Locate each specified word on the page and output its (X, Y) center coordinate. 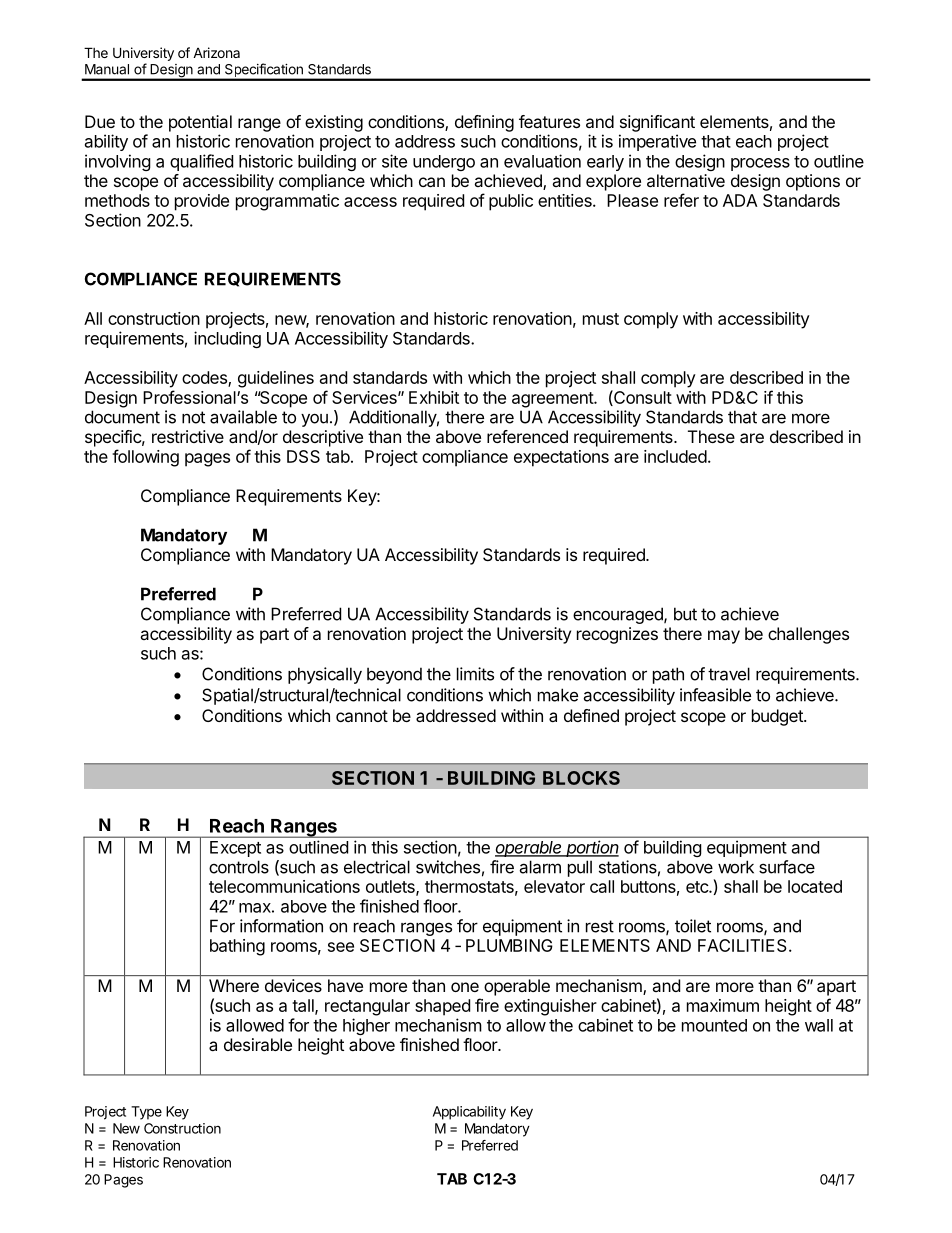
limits (475, 674)
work (736, 867)
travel (729, 674)
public (511, 202)
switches (448, 867)
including (227, 339)
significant (657, 123)
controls (239, 867)
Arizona (216, 52)
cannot (362, 716)
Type (146, 1113)
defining (484, 123)
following (145, 458)
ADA (740, 200)
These (711, 436)
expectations (561, 458)
